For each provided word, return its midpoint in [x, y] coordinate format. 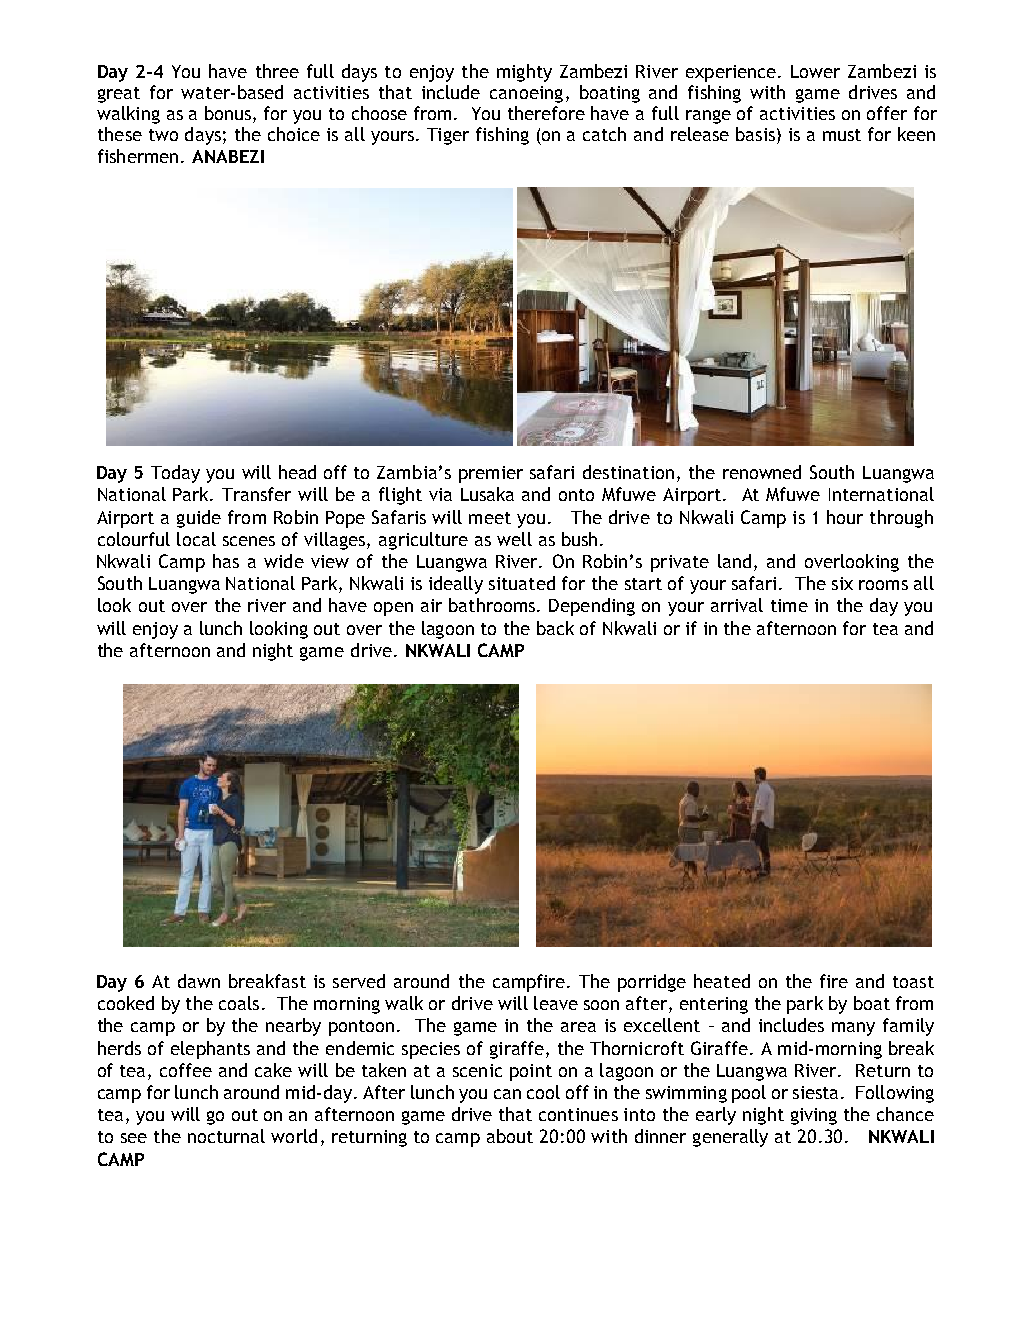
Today [175, 474]
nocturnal [226, 1136]
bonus [229, 114]
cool [543, 1092]
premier [491, 474]
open [393, 609]
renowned [762, 472]
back [555, 628]
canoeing [526, 94]
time [789, 605]
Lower [815, 71]
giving [814, 1116]
